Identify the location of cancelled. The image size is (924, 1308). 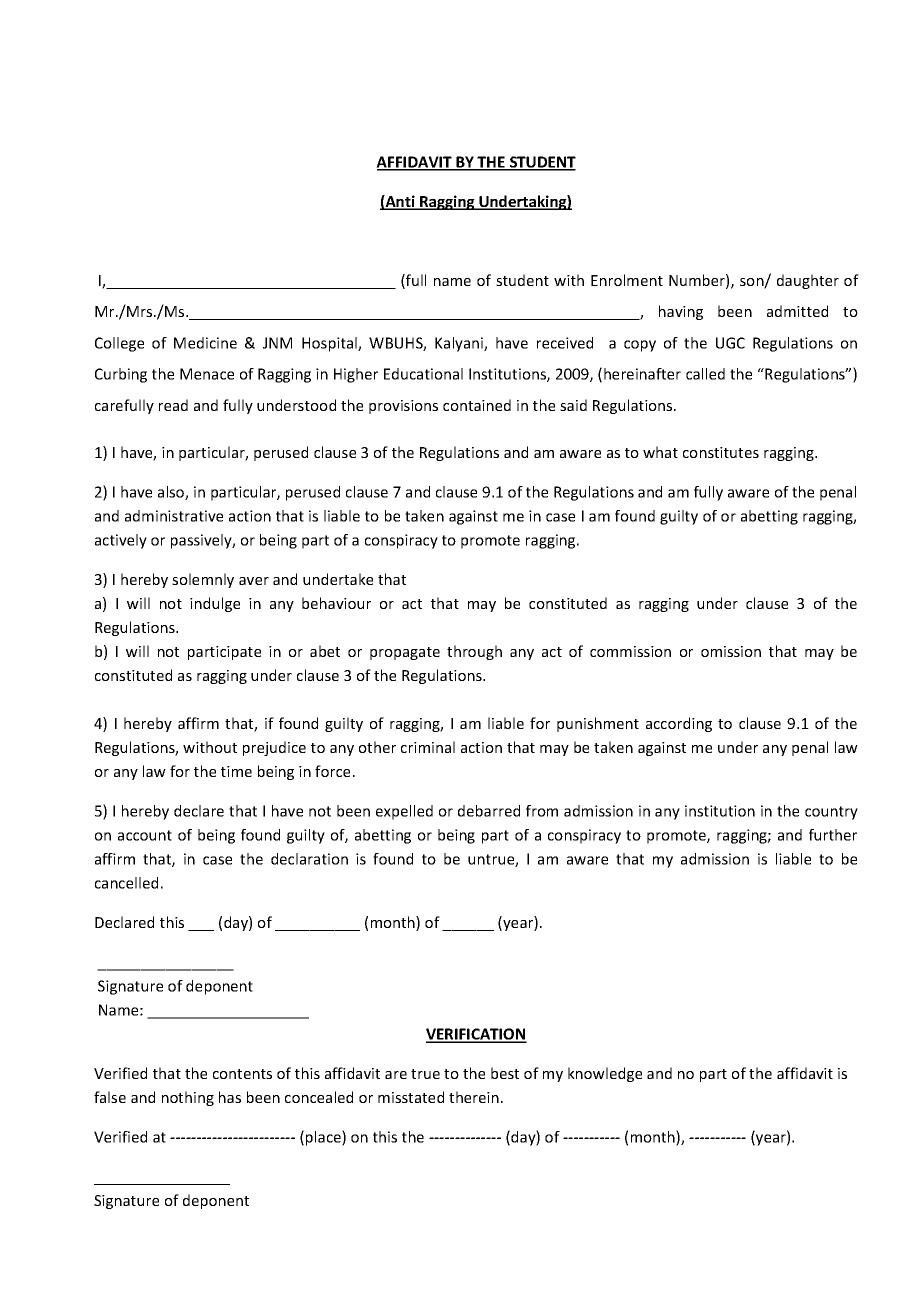
(126, 883).
